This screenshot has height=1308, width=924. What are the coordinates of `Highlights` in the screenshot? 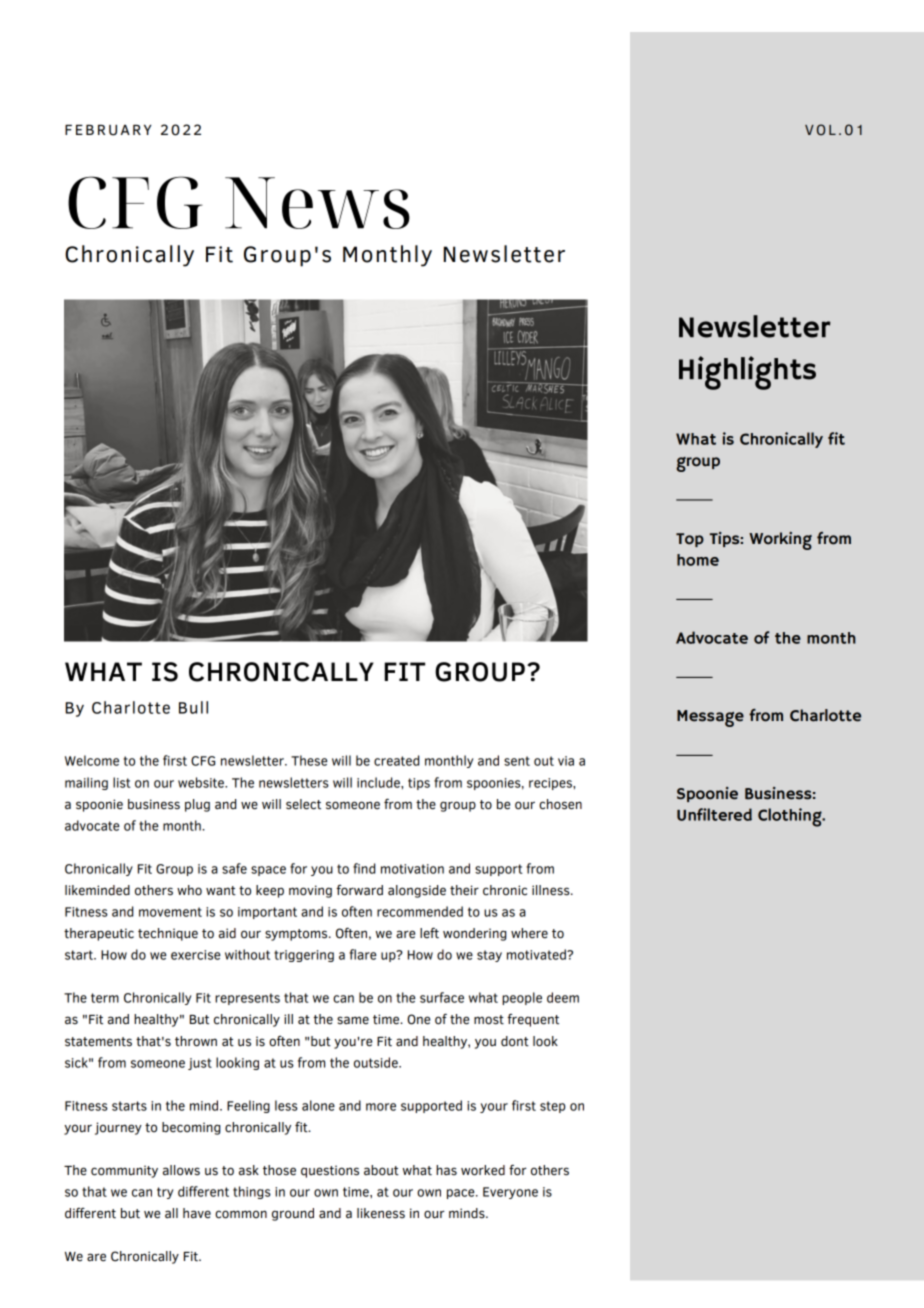 It's located at (747, 373).
